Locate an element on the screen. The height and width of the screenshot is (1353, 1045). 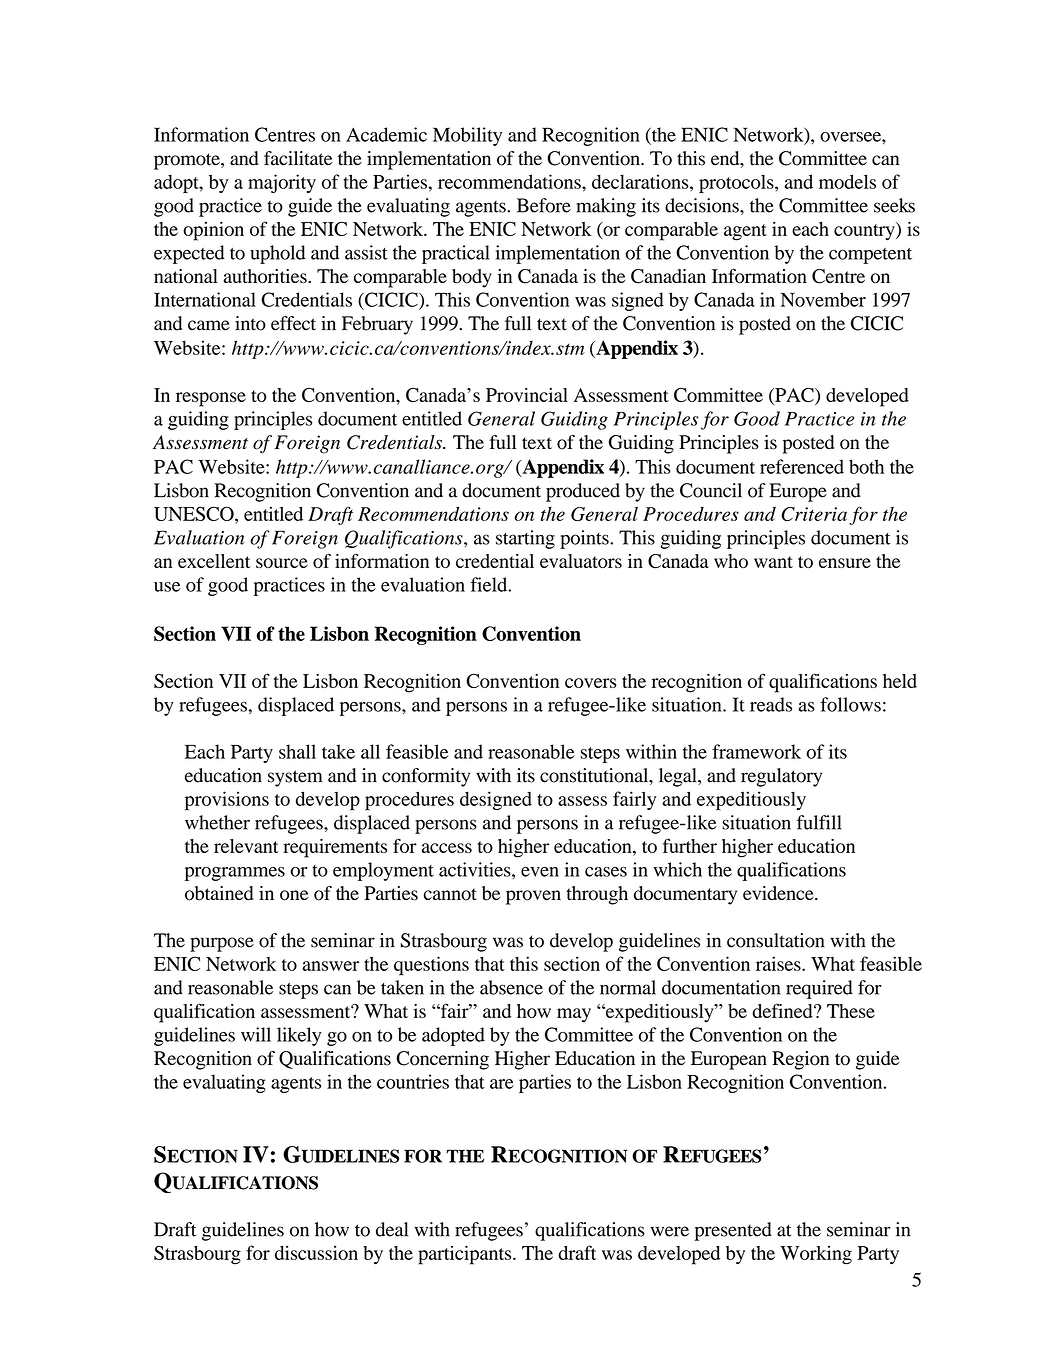
starting is located at coordinates (525, 539).
